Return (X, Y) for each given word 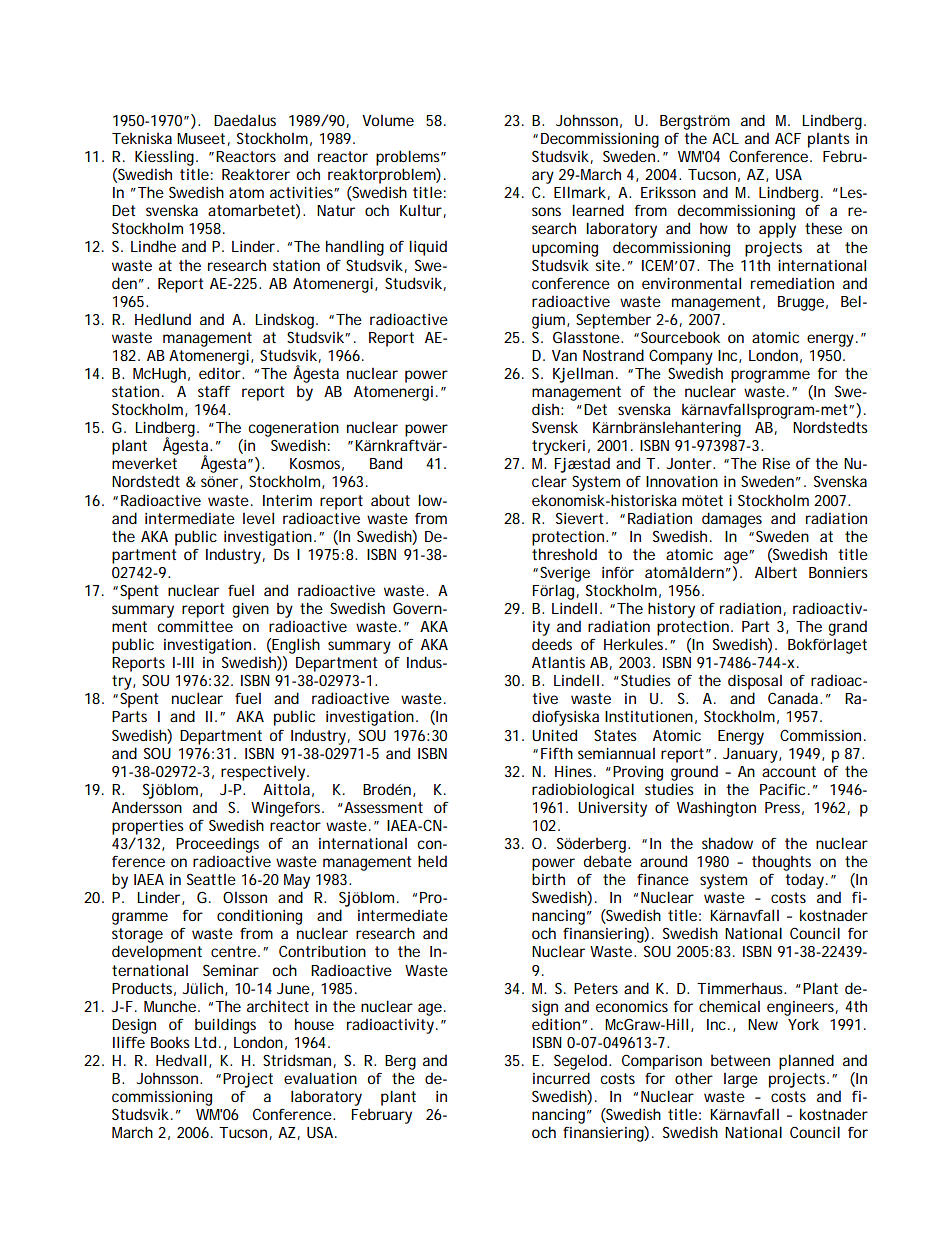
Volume (388, 120)
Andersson (147, 807)
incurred (561, 1078)
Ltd (207, 1042)
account (789, 771)
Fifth (557, 753)
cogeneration (294, 429)
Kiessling (166, 158)
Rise (776, 463)
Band (386, 463)
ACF (788, 138)
